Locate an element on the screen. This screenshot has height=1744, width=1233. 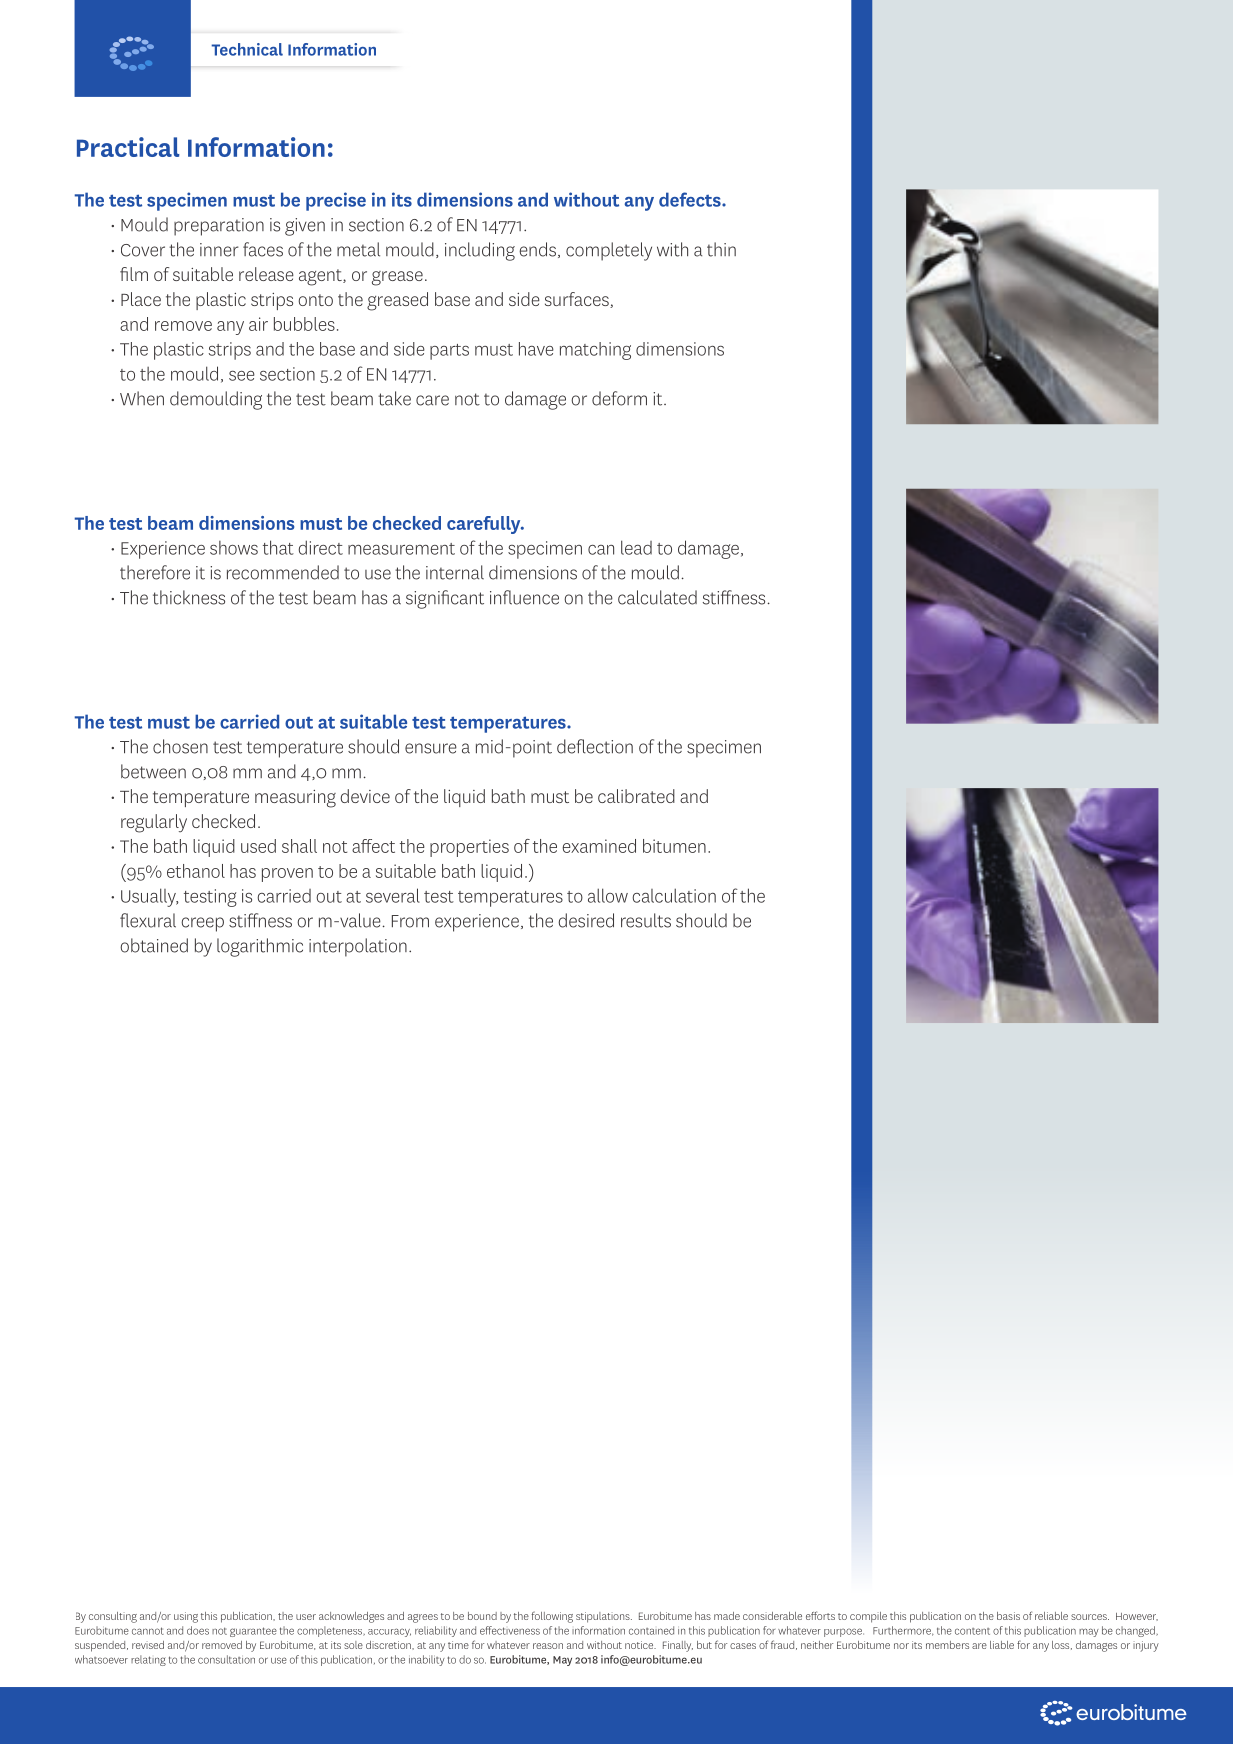
logarithmic is located at coordinates (260, 947).
